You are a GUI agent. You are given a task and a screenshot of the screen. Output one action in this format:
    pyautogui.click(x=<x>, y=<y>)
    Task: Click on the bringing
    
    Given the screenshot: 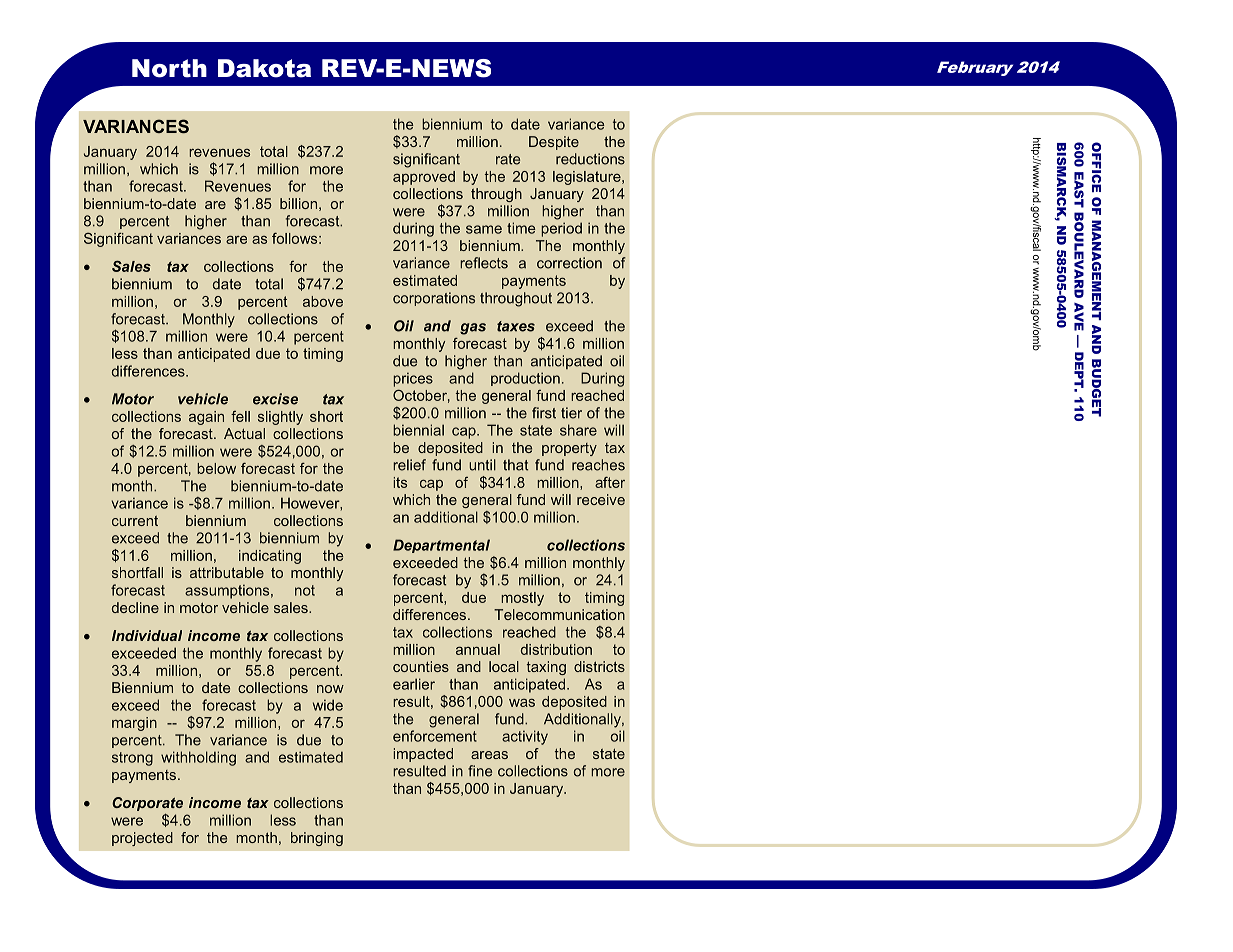 What is the action you would take?
    pyautogui.click(x=317, y=839)
